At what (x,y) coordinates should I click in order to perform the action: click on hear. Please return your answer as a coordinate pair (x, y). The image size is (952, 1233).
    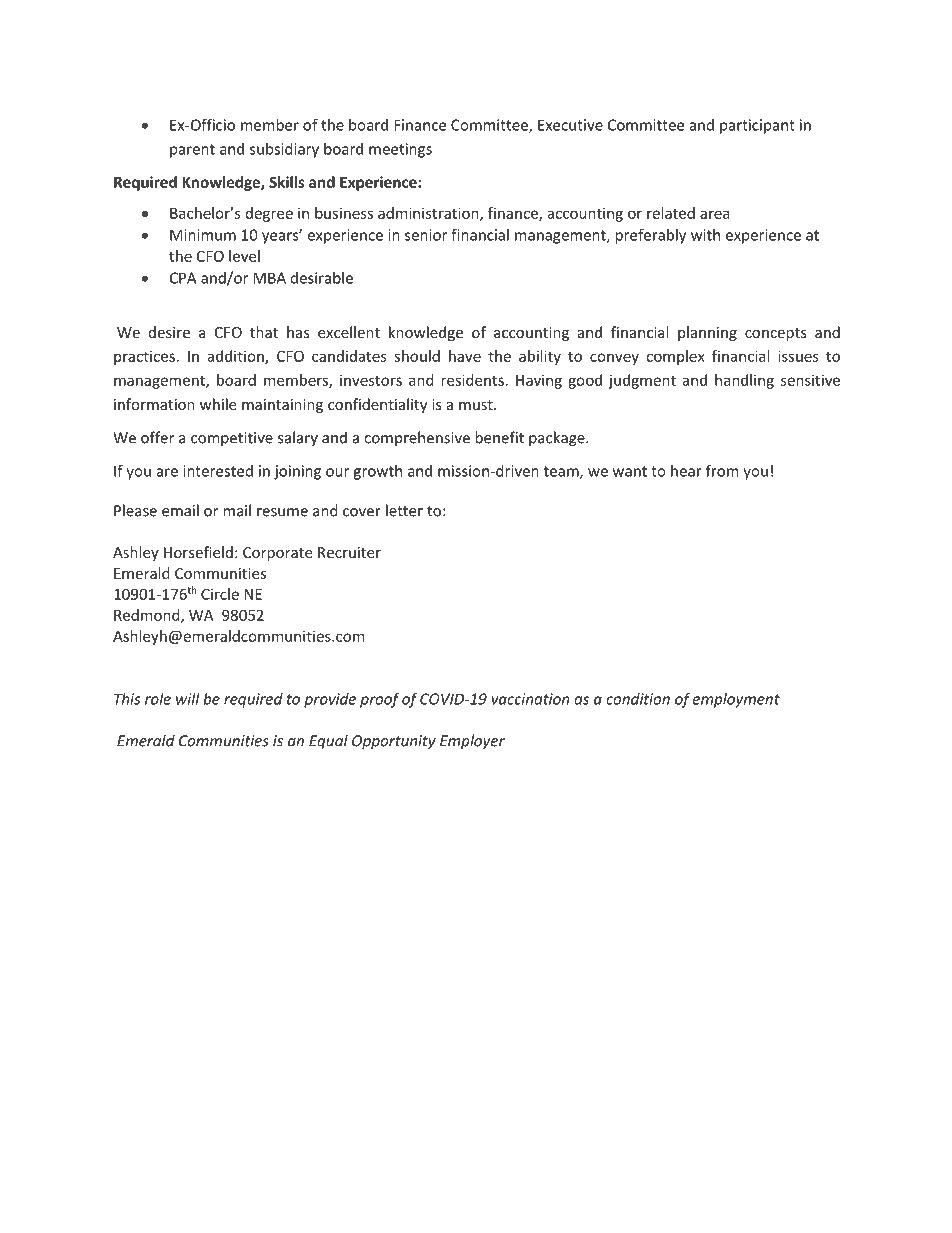
    Looking at the image, I should click on (686, 471).
